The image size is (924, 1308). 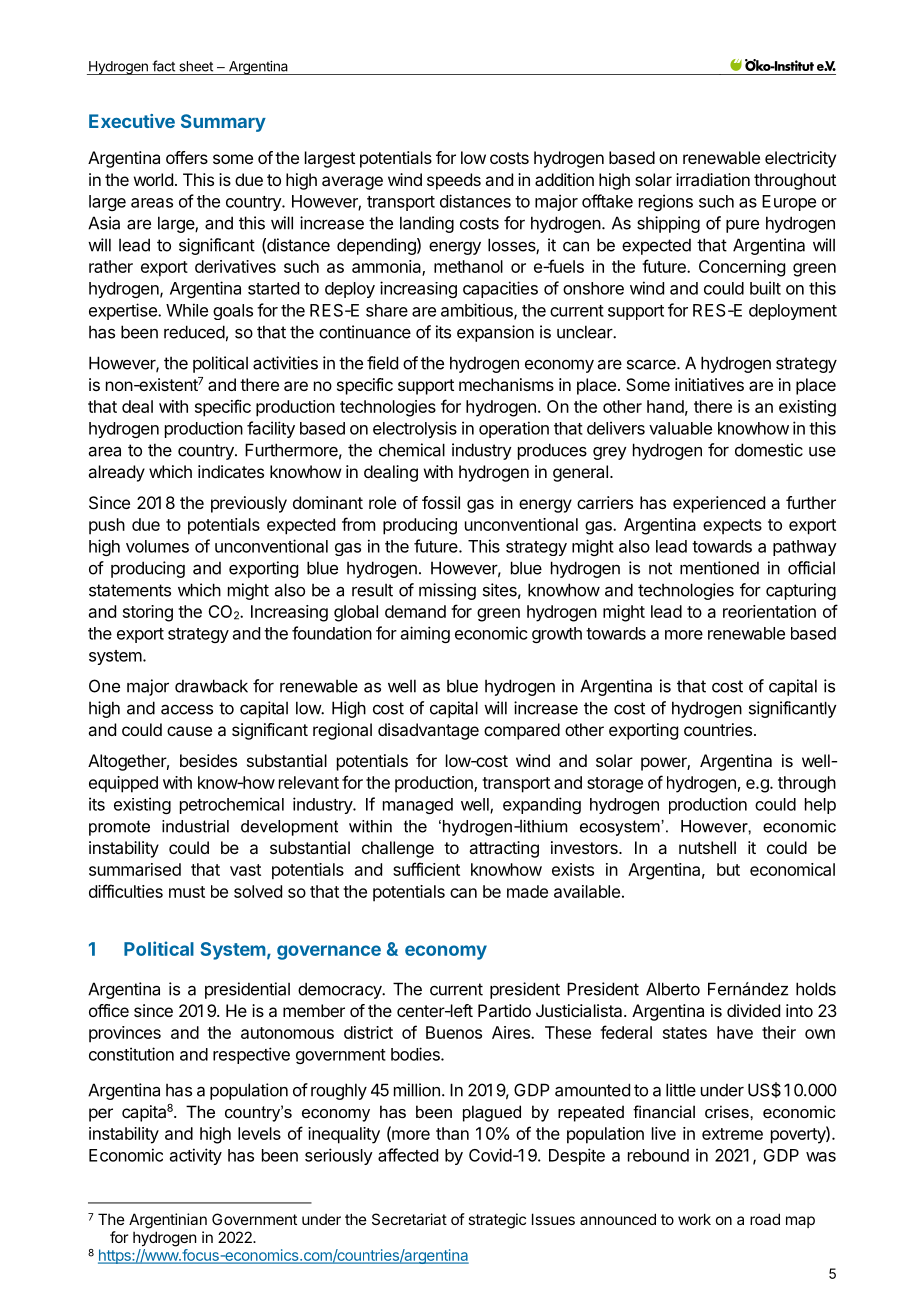 What do you see at coordinates (497, 1221) in the image?
I see `strategic` at bounding box center [497, 1221].
